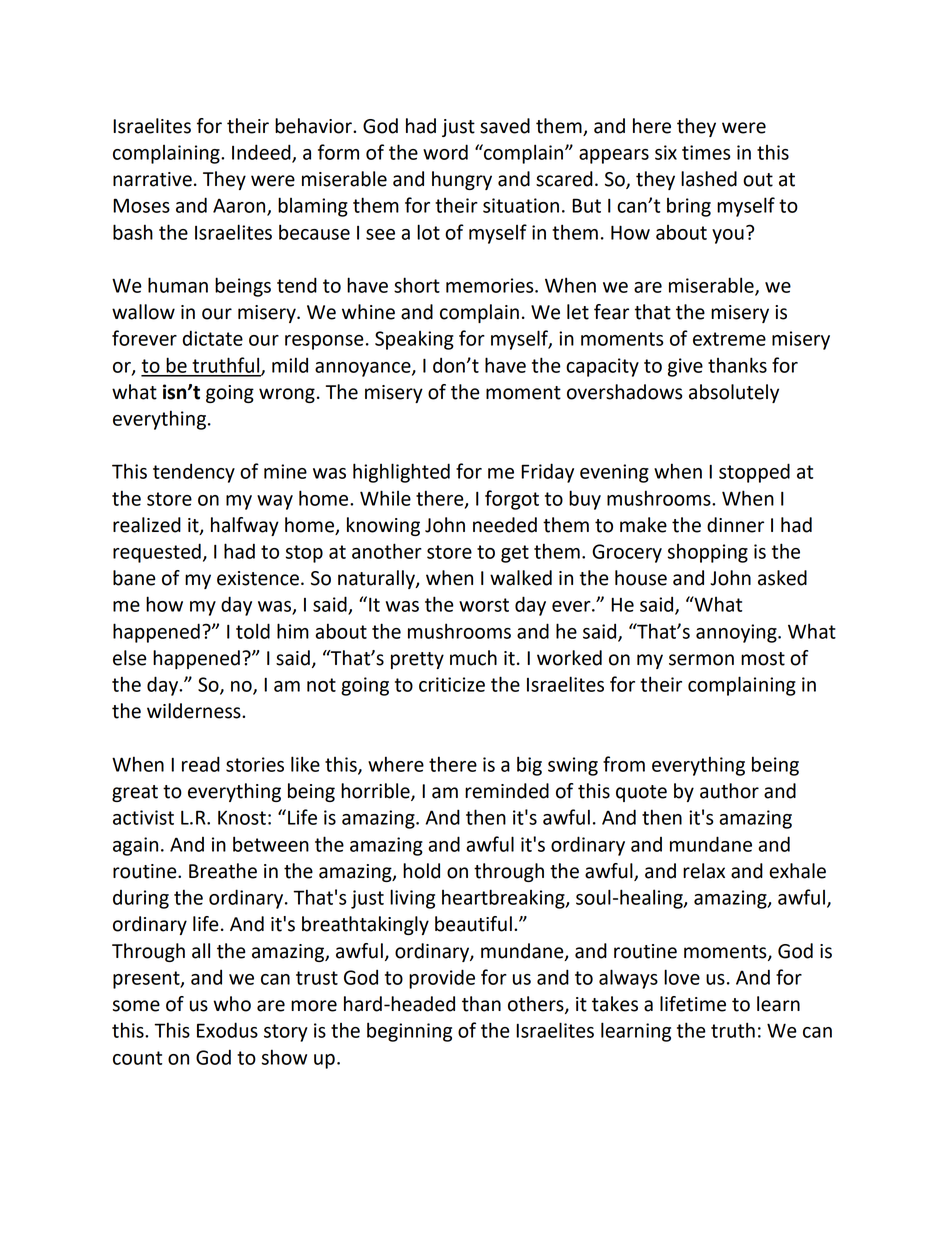  What do you see at coordinates (484, 605) in the page?
I see `worst` at bounding box center [484, 605].
